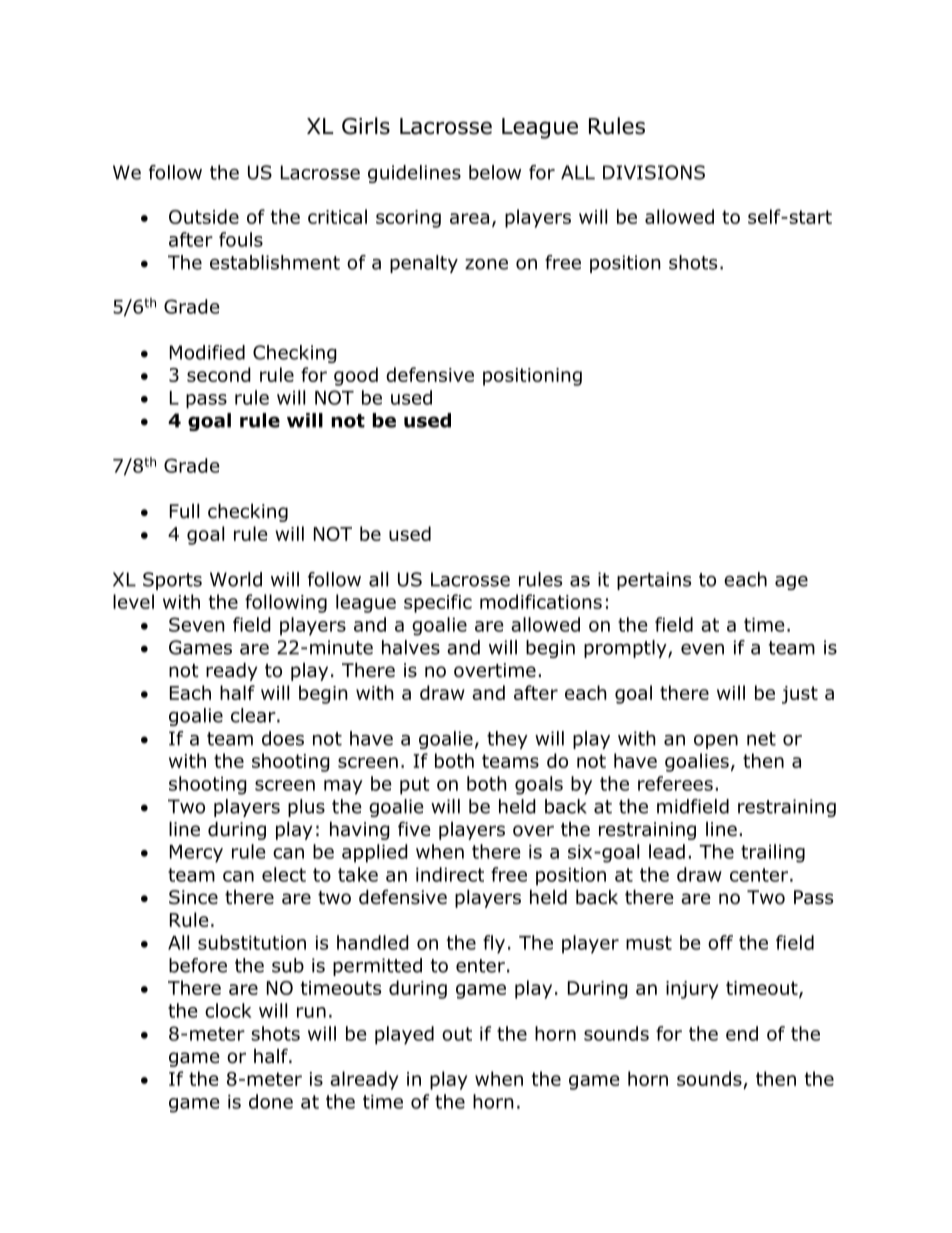 The image size is (952, 1233). I want to click on lead, so click(667, 851).
